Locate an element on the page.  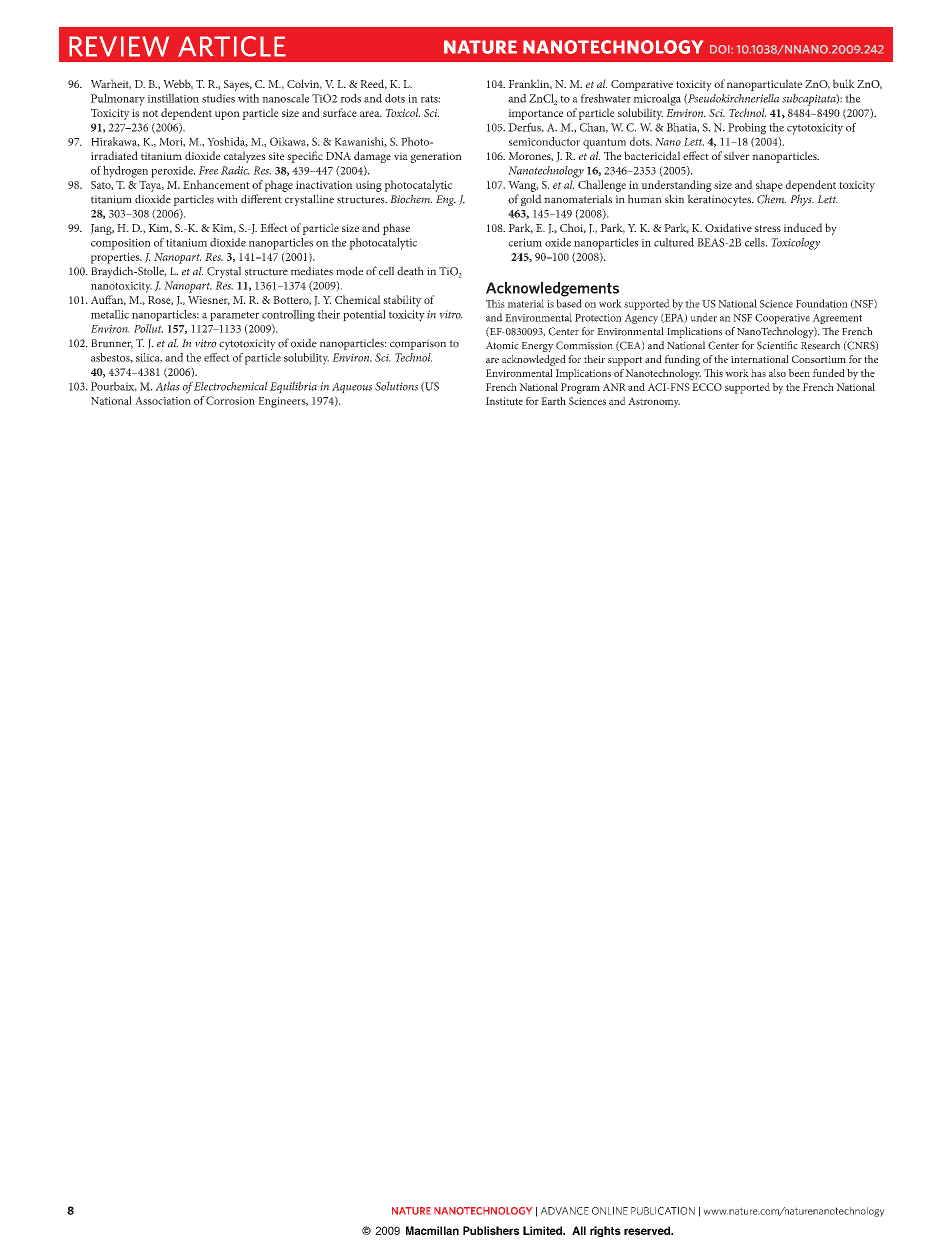
Macmillan is located at coordinates (432, 1230).
